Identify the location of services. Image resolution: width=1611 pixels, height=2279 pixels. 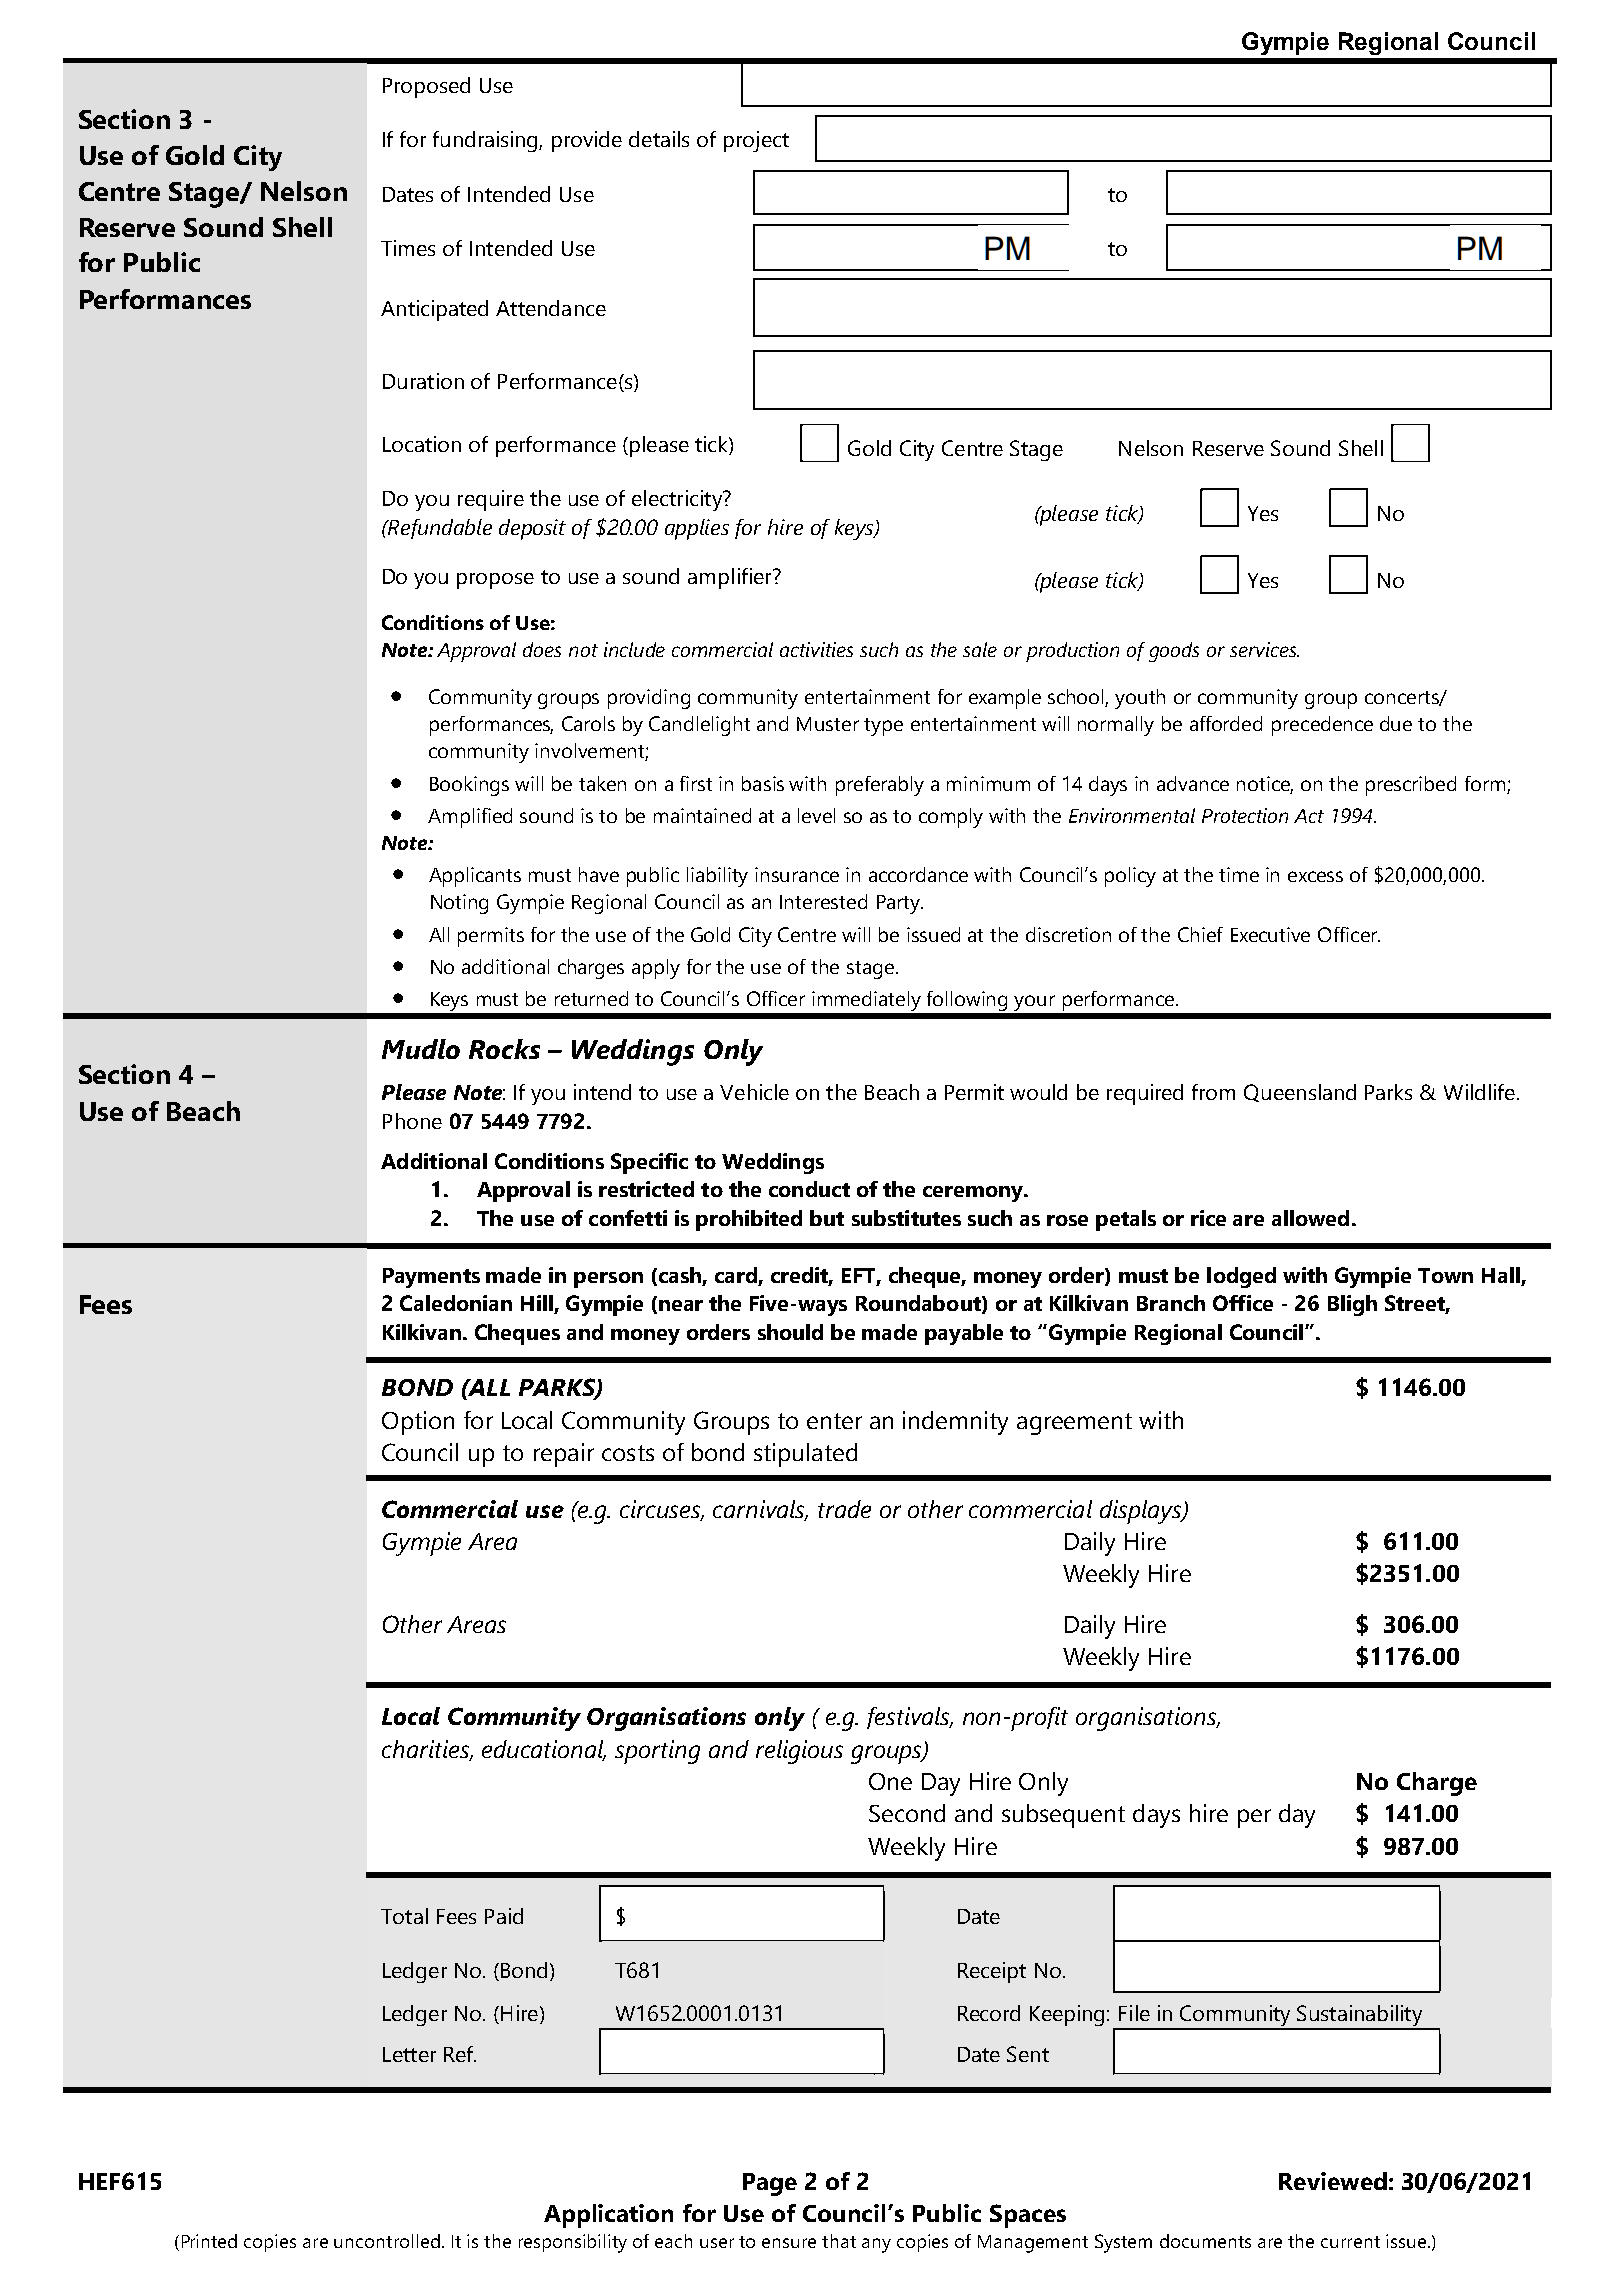
(1264, 649).
